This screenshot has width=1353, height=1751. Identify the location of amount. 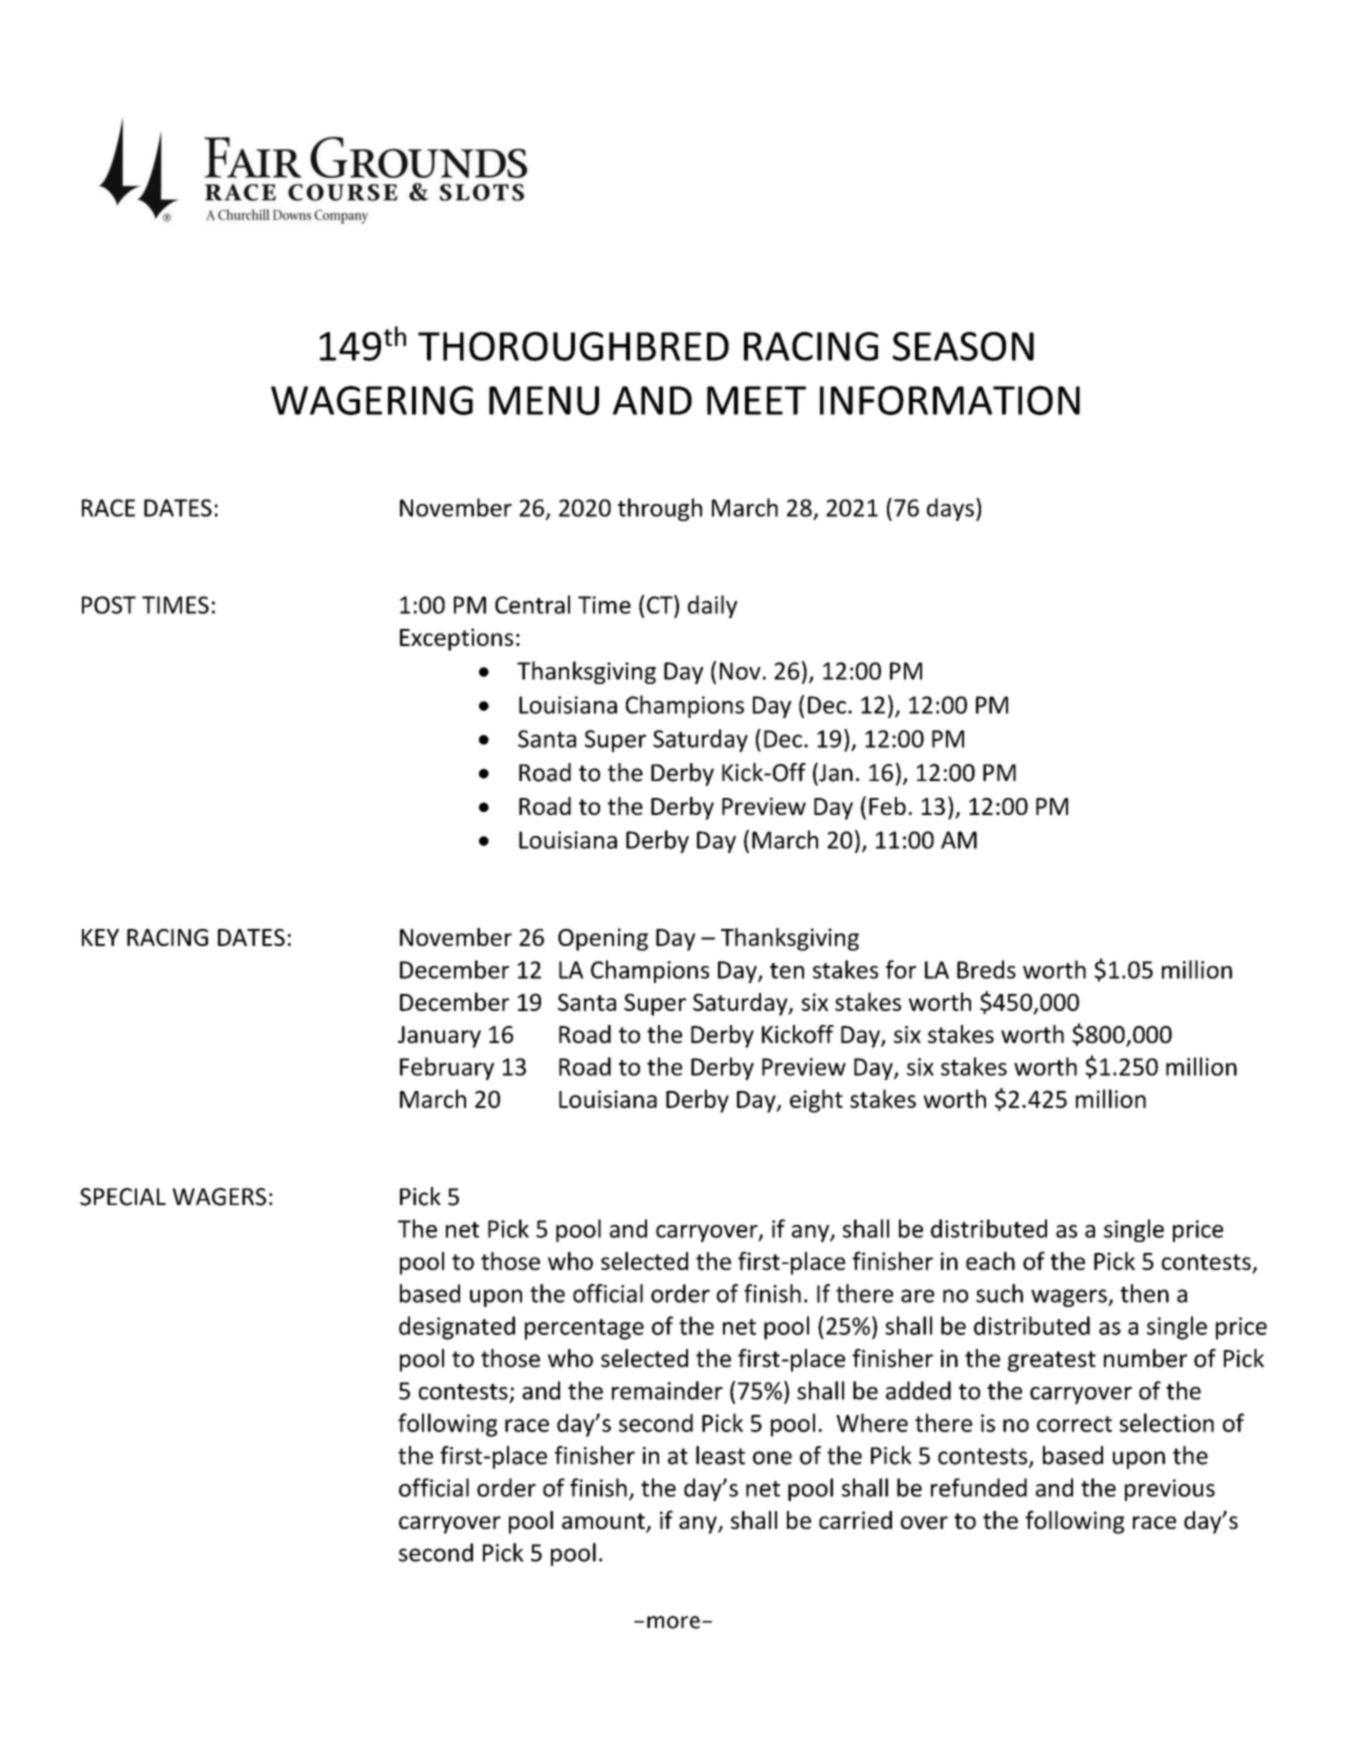
(604, 1522).
